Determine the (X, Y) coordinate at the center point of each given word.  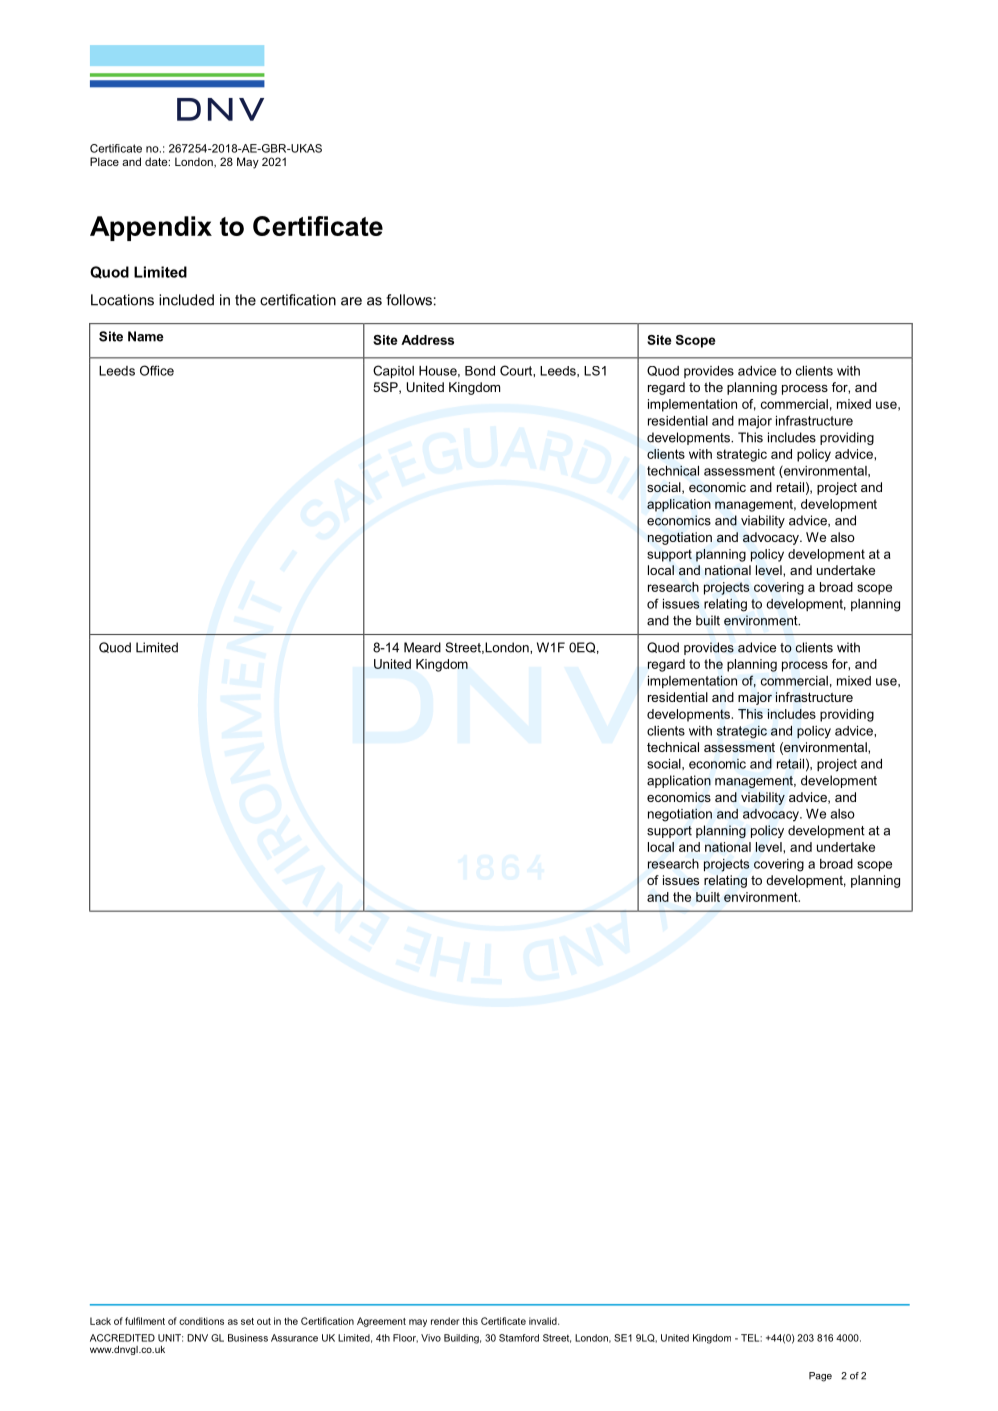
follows (409, 300)
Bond (480, 371)
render (445, 1321)
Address (427, 340)
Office (157, 370)
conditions (201, 1321)
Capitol (393, 371)
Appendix (151, 228)
